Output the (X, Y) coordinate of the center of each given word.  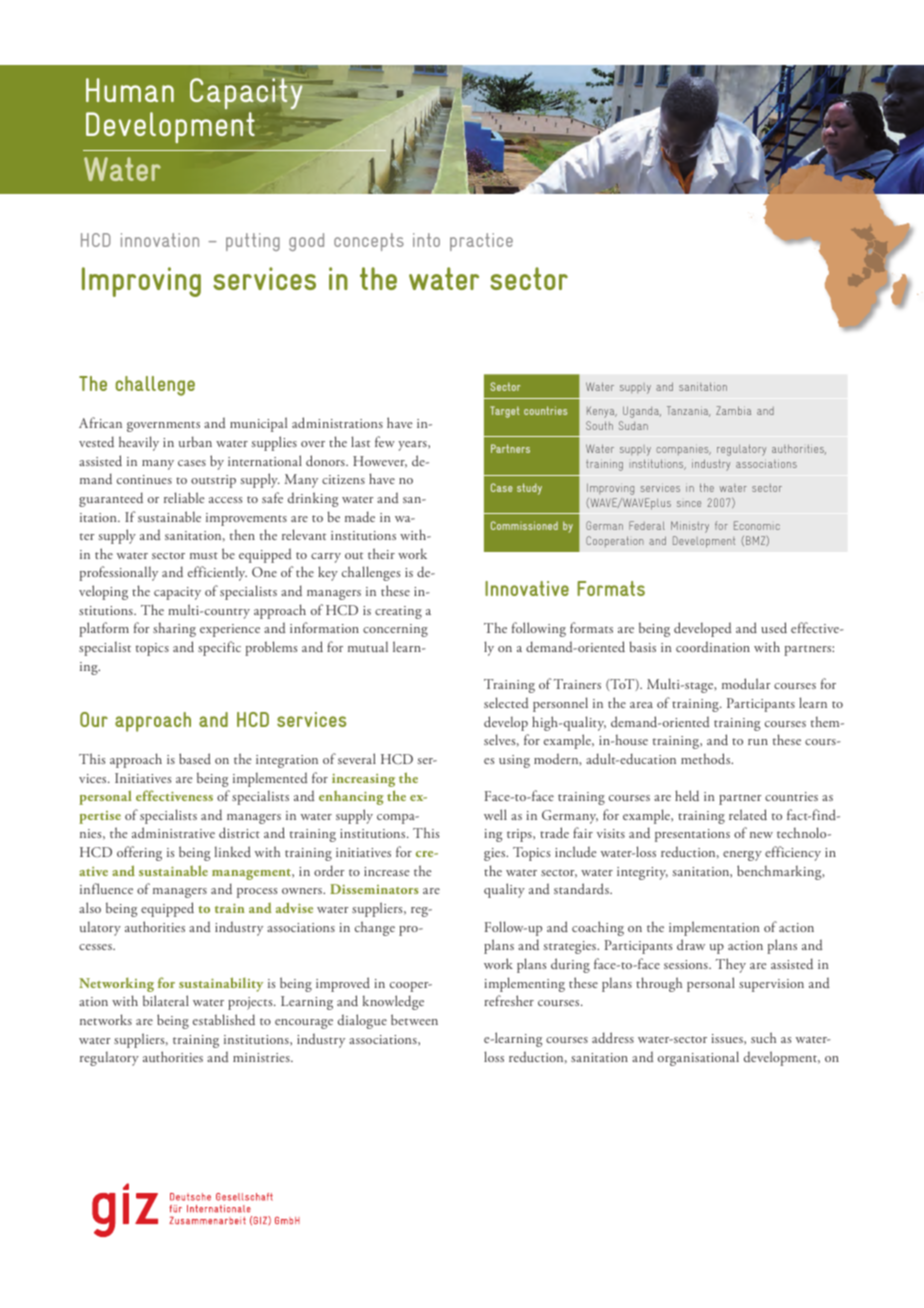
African (100, 422)
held (687, 795)
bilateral (166, 1000)
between (414, 1019)
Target (505, 412)
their (381, 553)
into (426, 240)
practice (481, 242)
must (204, 555)
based (195, 758)
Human (130, 90)
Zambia (733, 410)
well (495, 814)
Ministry (690, 527)
